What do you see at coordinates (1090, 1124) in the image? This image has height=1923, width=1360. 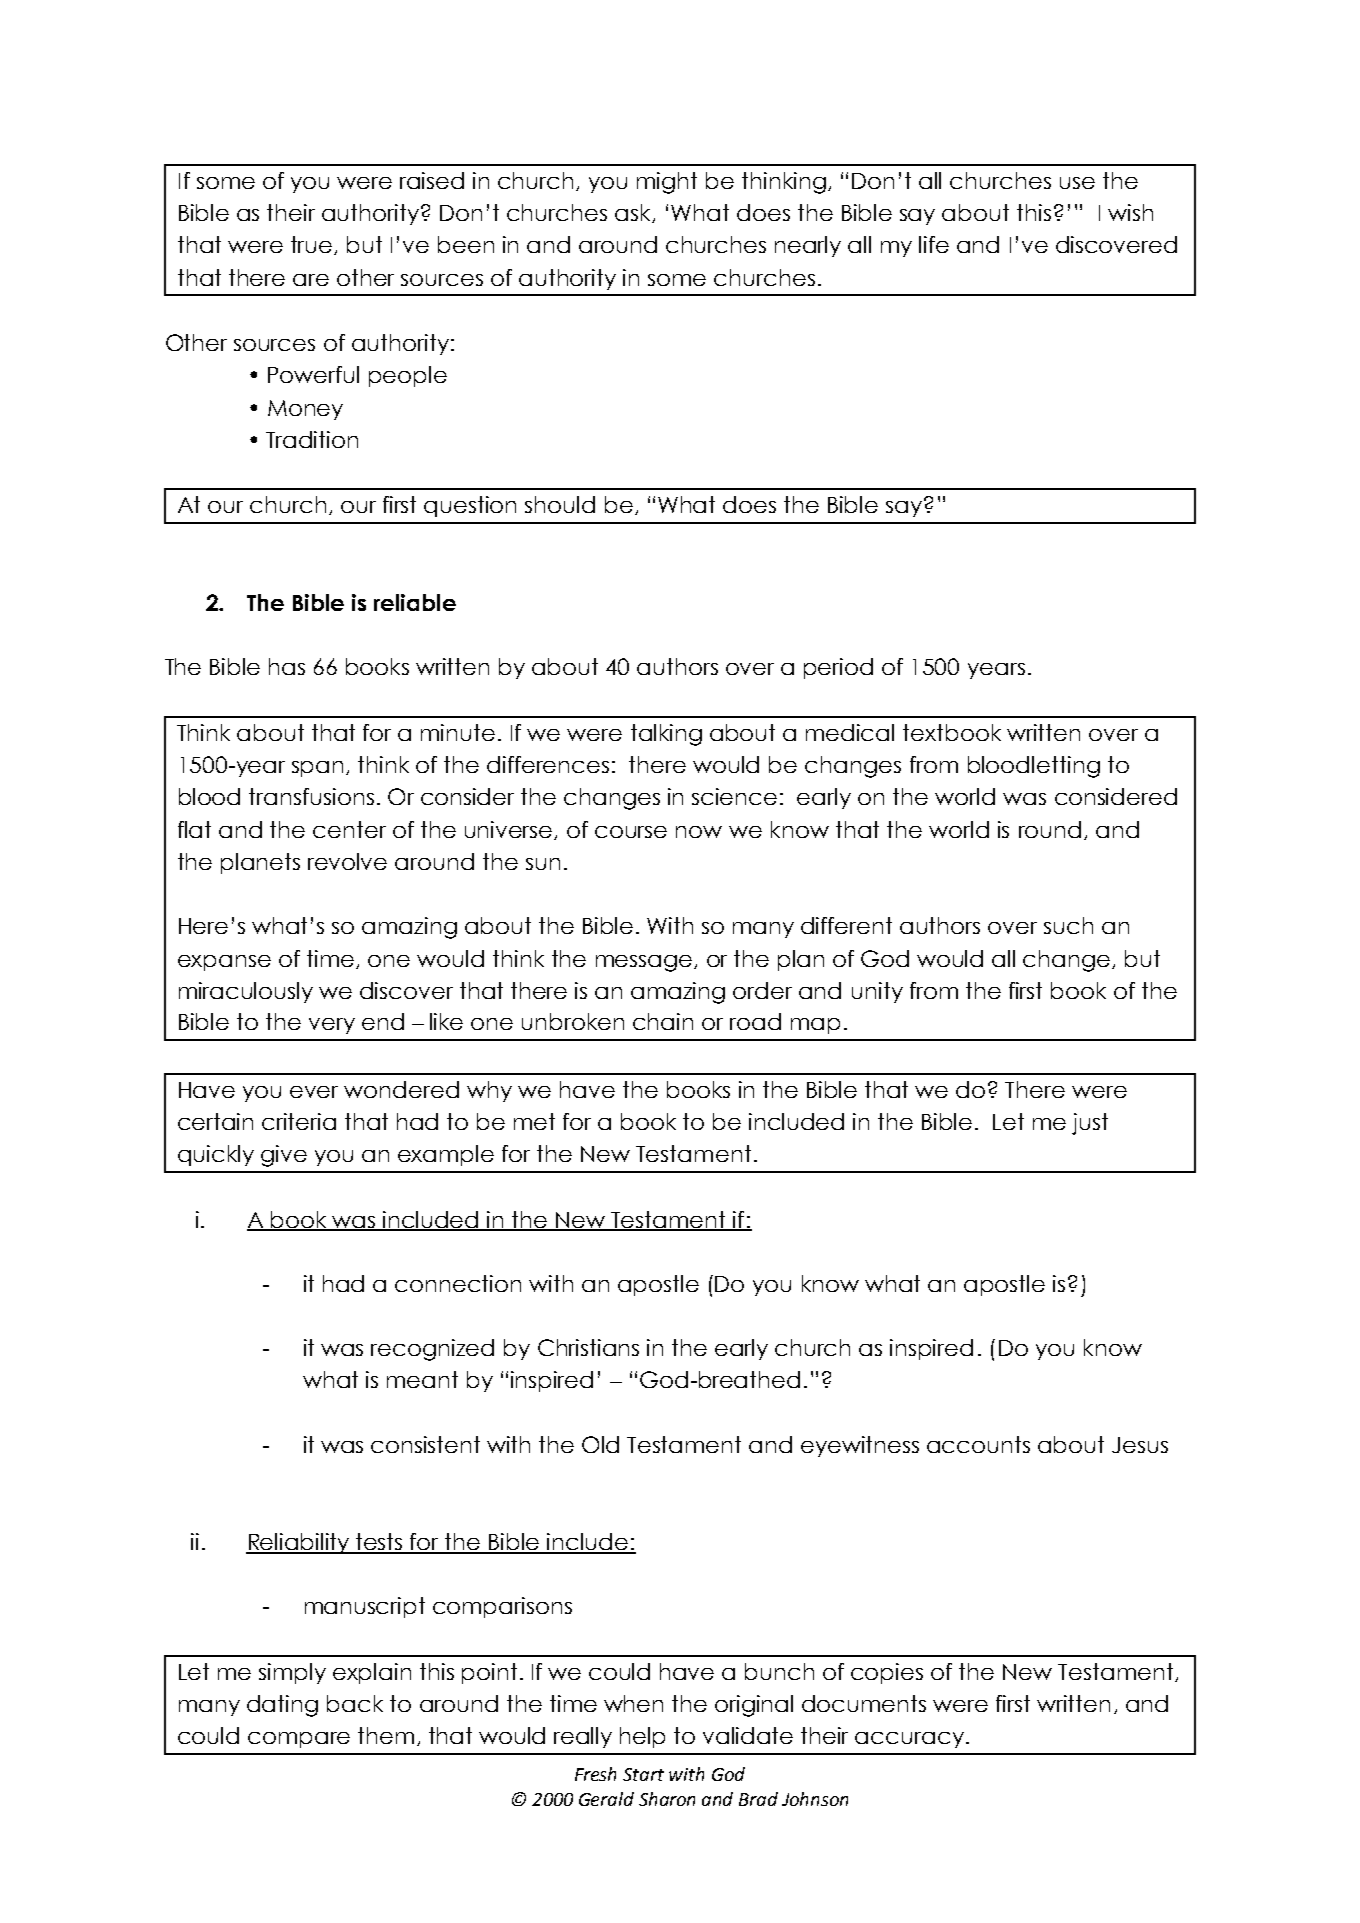 I see `just` at bounding box center [1090, 1124].
